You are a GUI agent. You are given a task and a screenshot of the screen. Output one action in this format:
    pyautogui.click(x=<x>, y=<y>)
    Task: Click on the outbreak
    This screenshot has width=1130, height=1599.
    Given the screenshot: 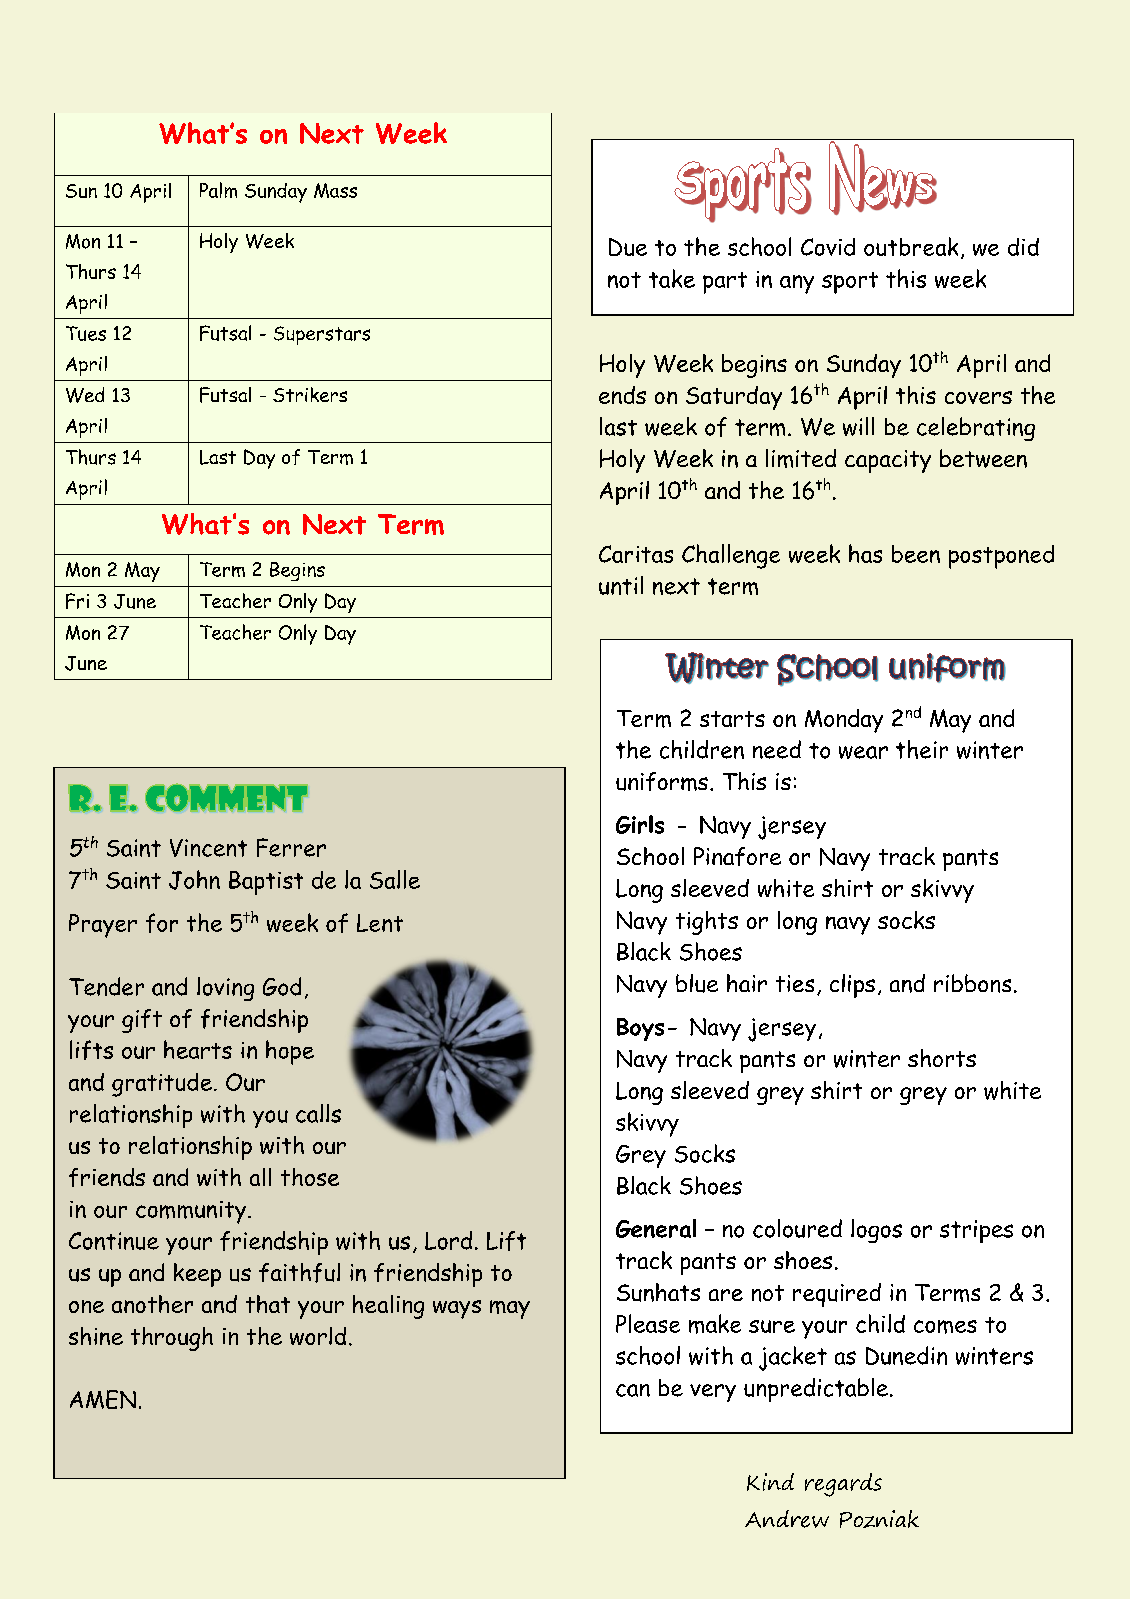 What is the action you would take?
    pyautogui.click(x=911, y=246)
